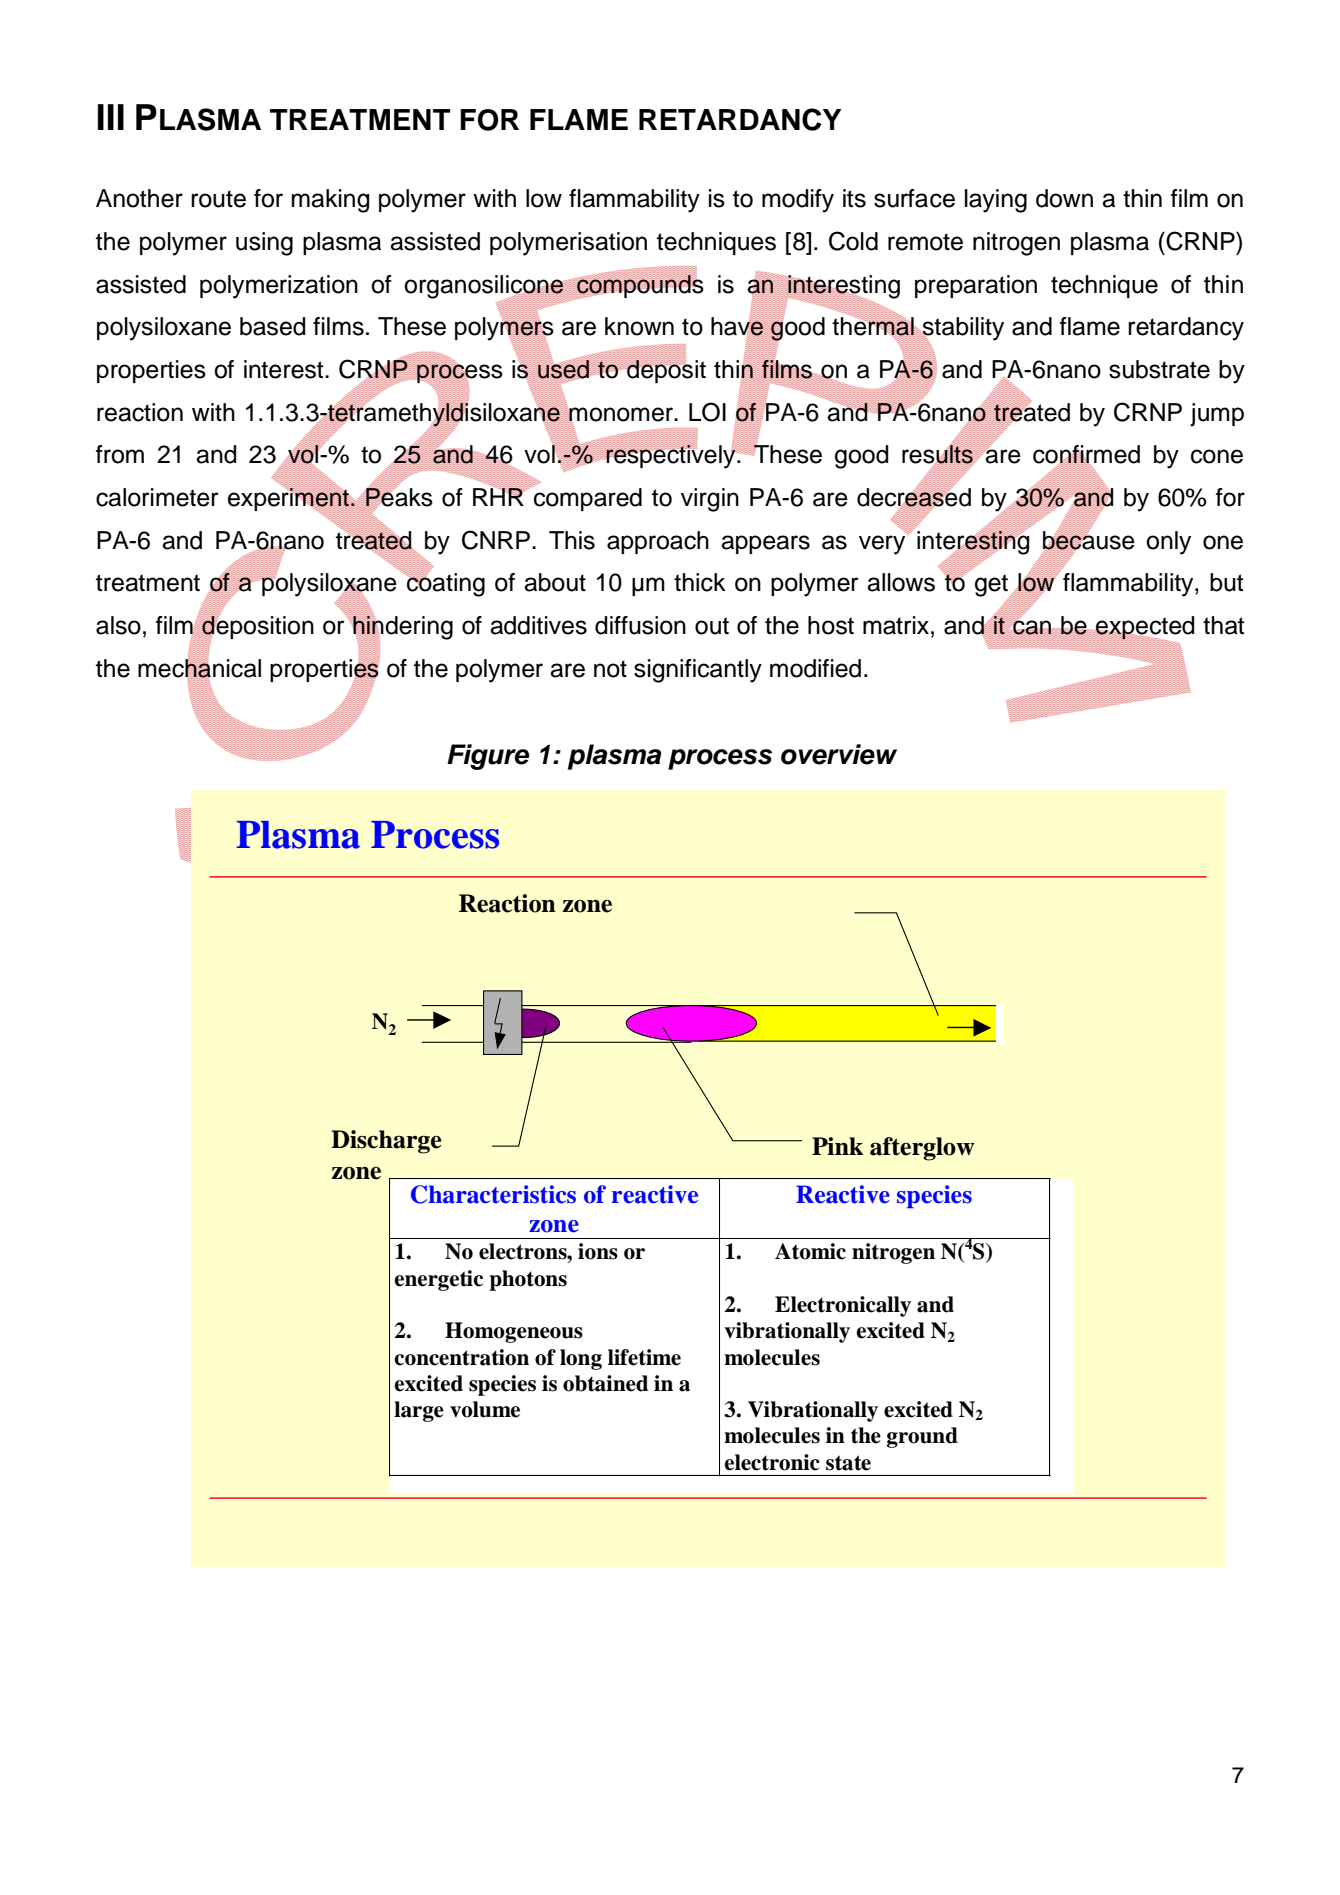  Describe the element at coordinates (419, 1411) in the document. I see `large` at that location.
